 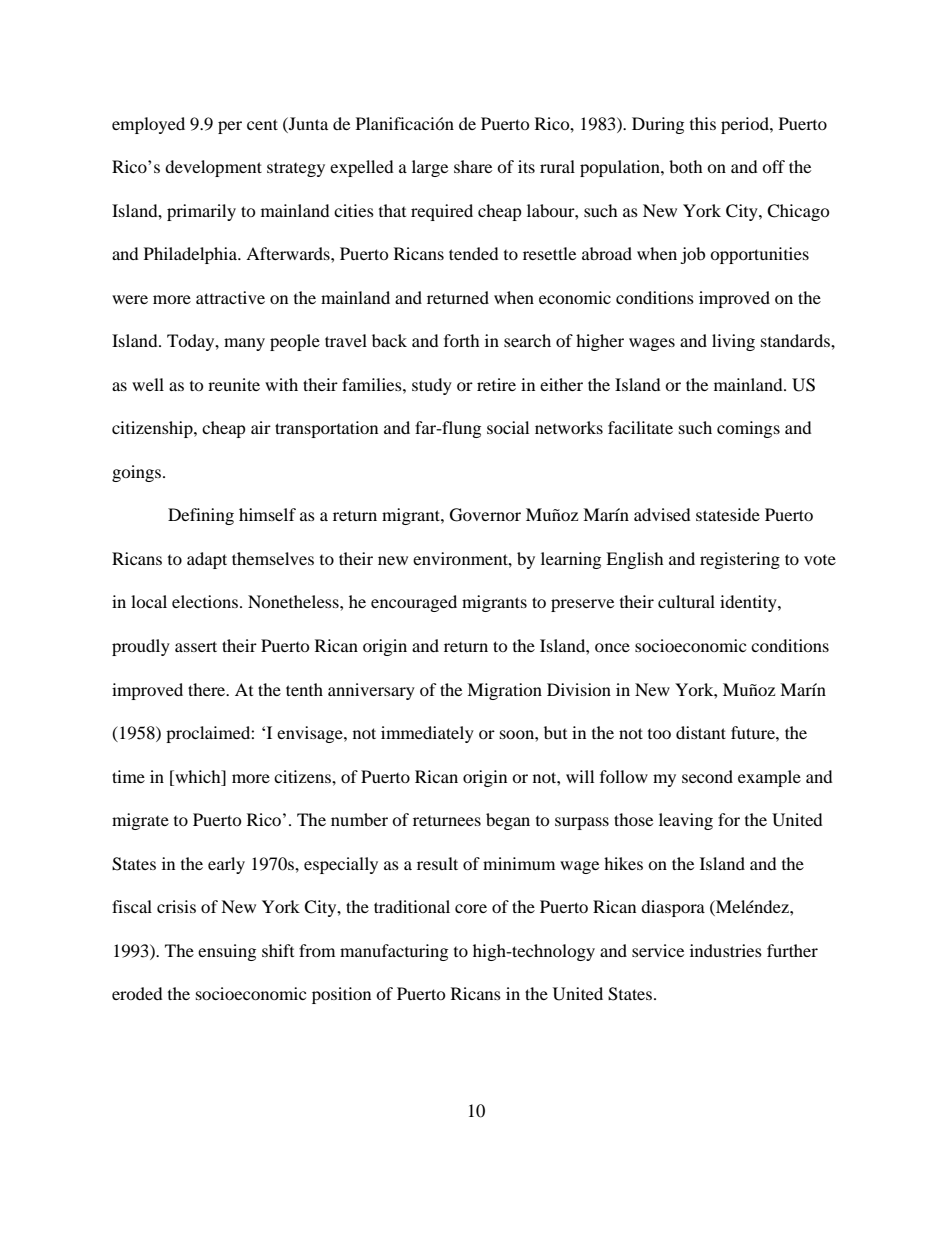 What do you see at coordinates (733, 342) in the document?
I see `living` at bounding box center [733, 342].
